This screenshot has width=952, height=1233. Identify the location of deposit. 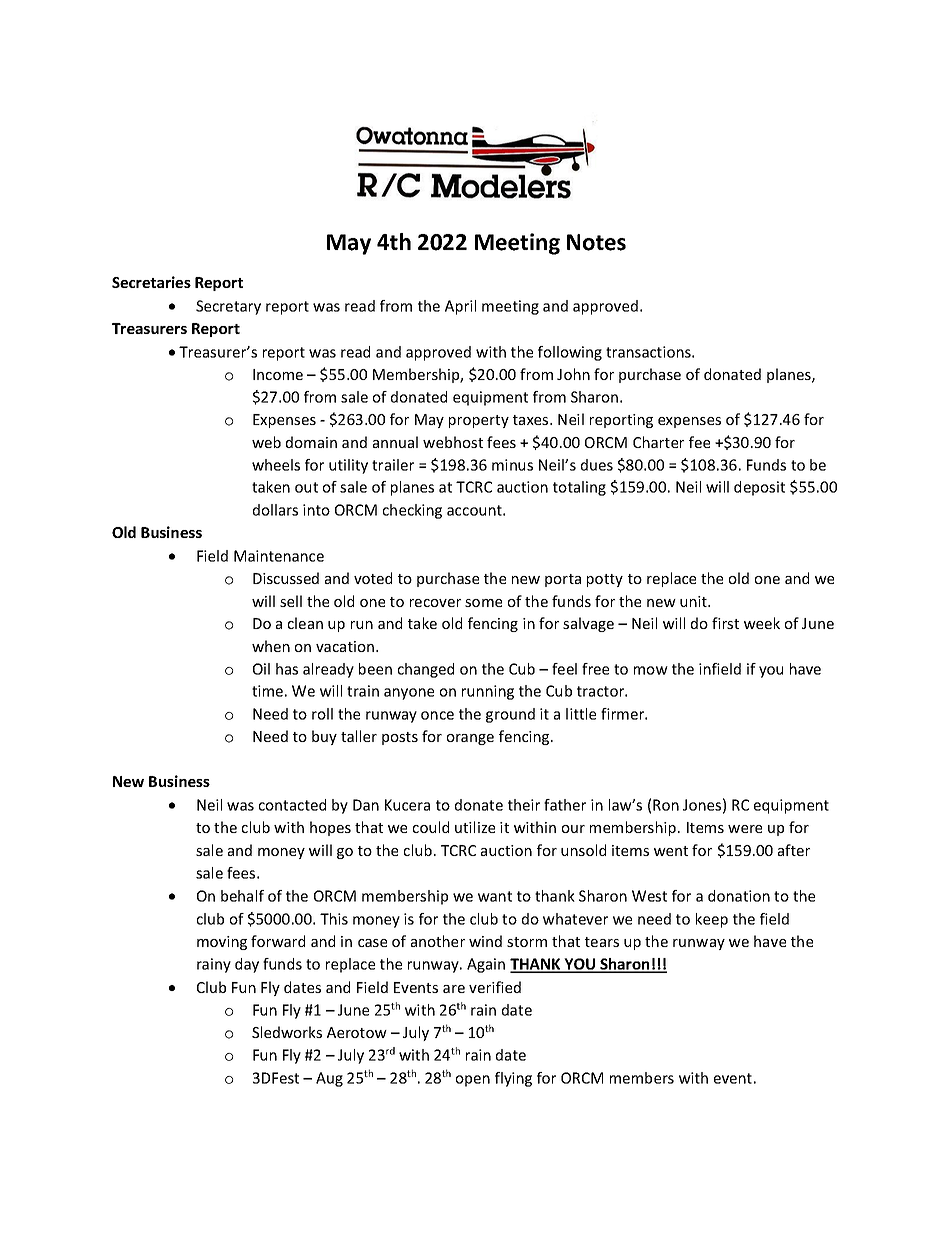
(759, 488).
